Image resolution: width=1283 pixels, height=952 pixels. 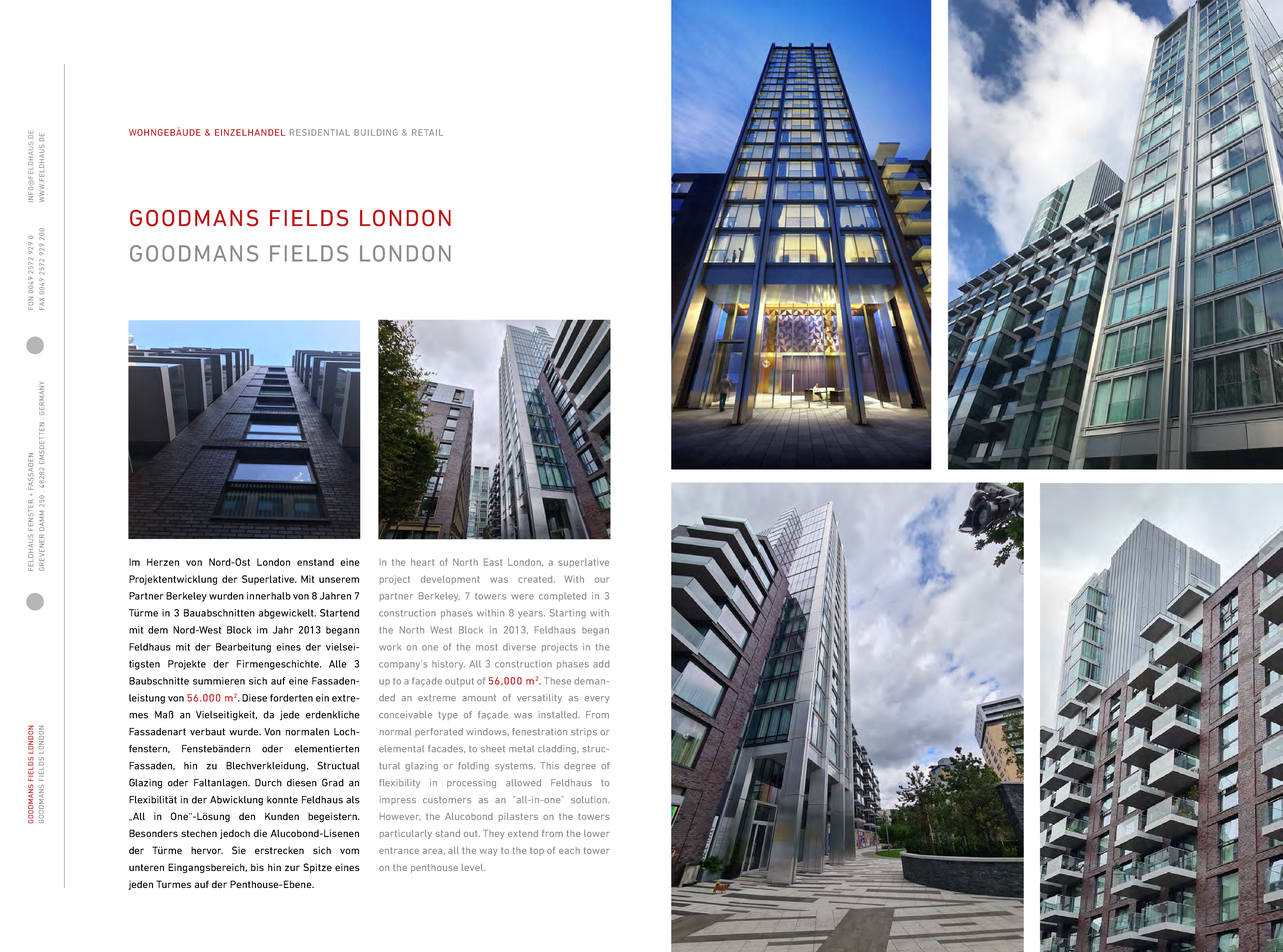 I want to click on work, so click(x=390, y=647).
